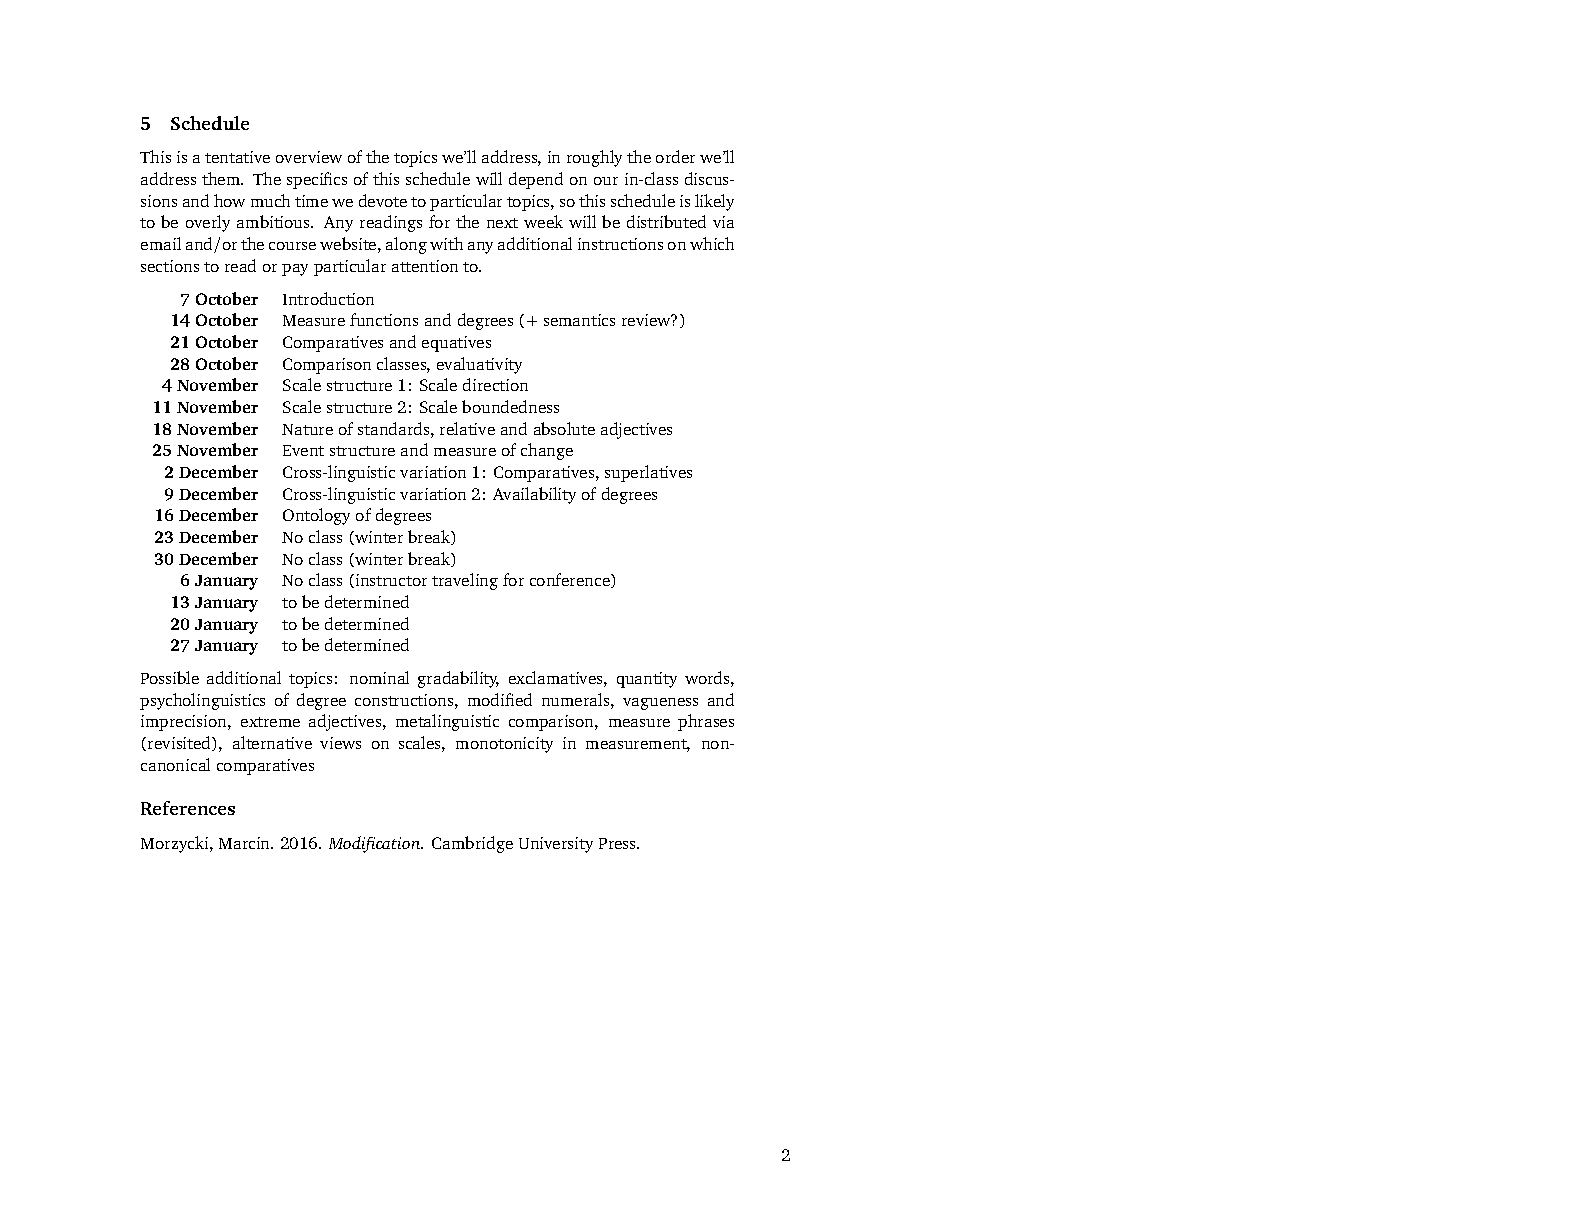 This image has width=1573, height=1215. I want to click on devote, so click(383, 200).
